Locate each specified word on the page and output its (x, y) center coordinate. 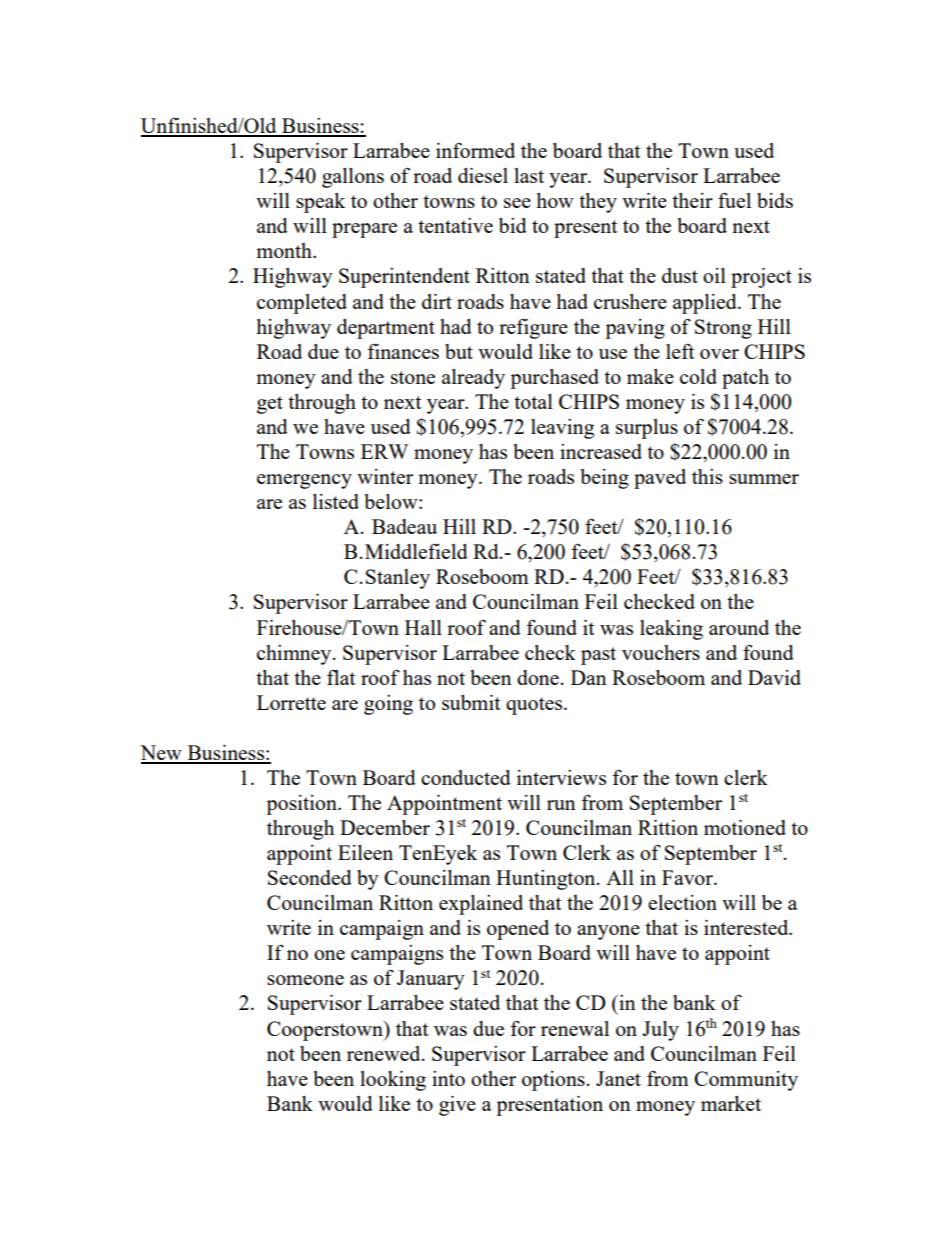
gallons (353, 178)
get (270, 405)
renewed (385, 1053)
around (739, 627)
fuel (734, 200)
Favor (688, 877)
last (529, 175)
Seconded (310, 877)
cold (698, 376)
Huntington (547, 880)
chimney (295, 655)
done (538, 677)
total (533, 401)
